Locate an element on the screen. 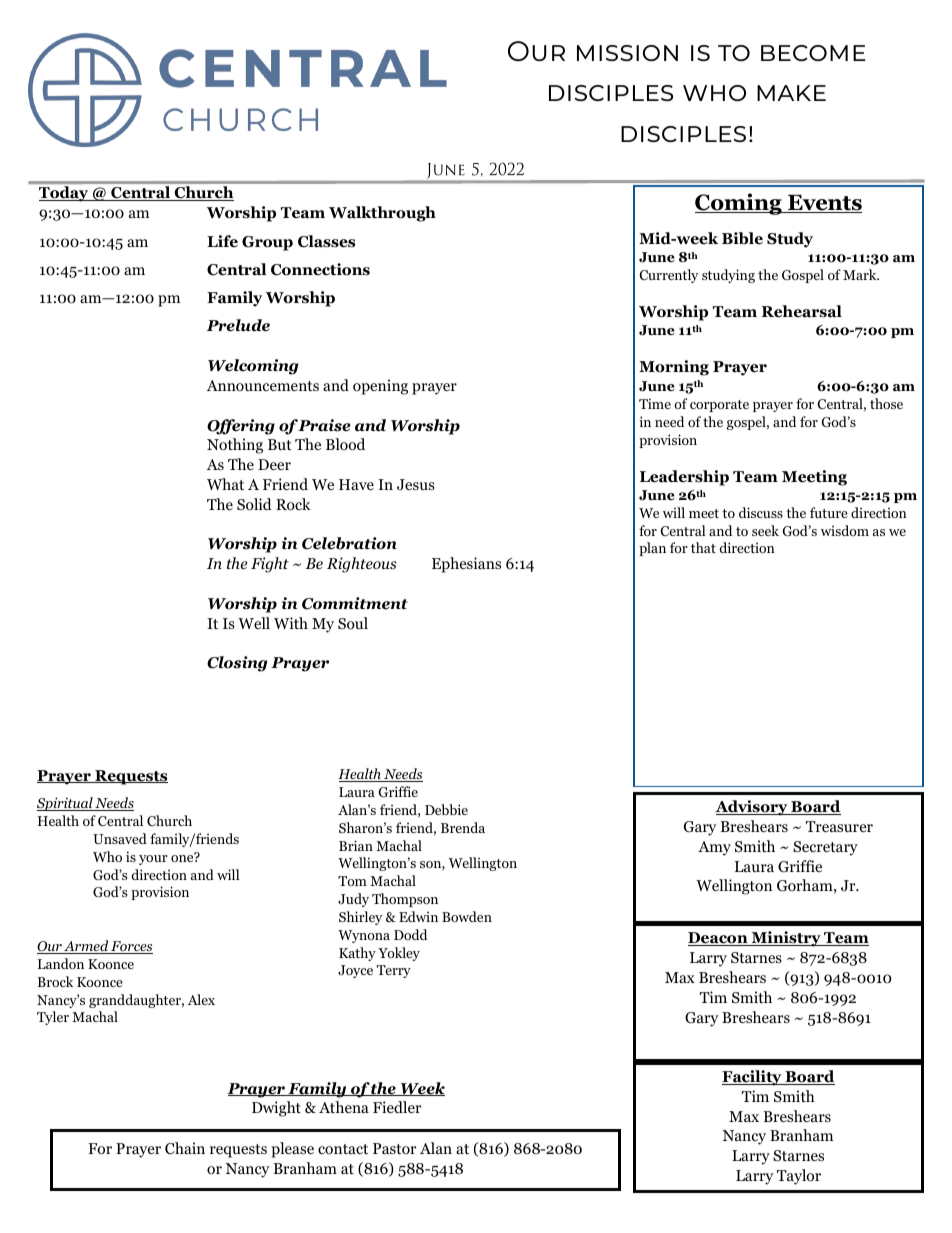  Pastor is located at coordinates (395, 1149).
